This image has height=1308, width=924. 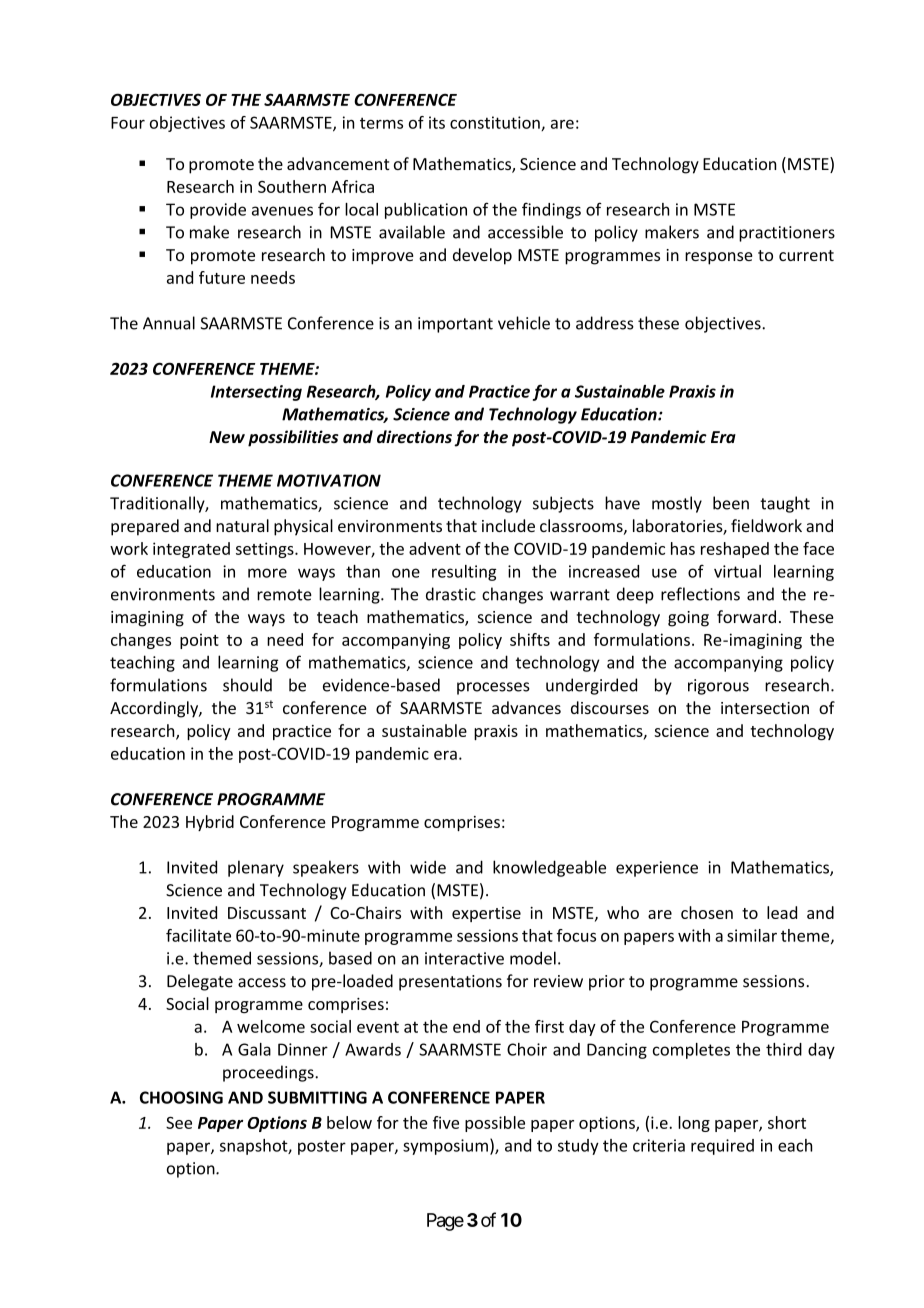 I want to click on should, so click(x=247, y=685).
